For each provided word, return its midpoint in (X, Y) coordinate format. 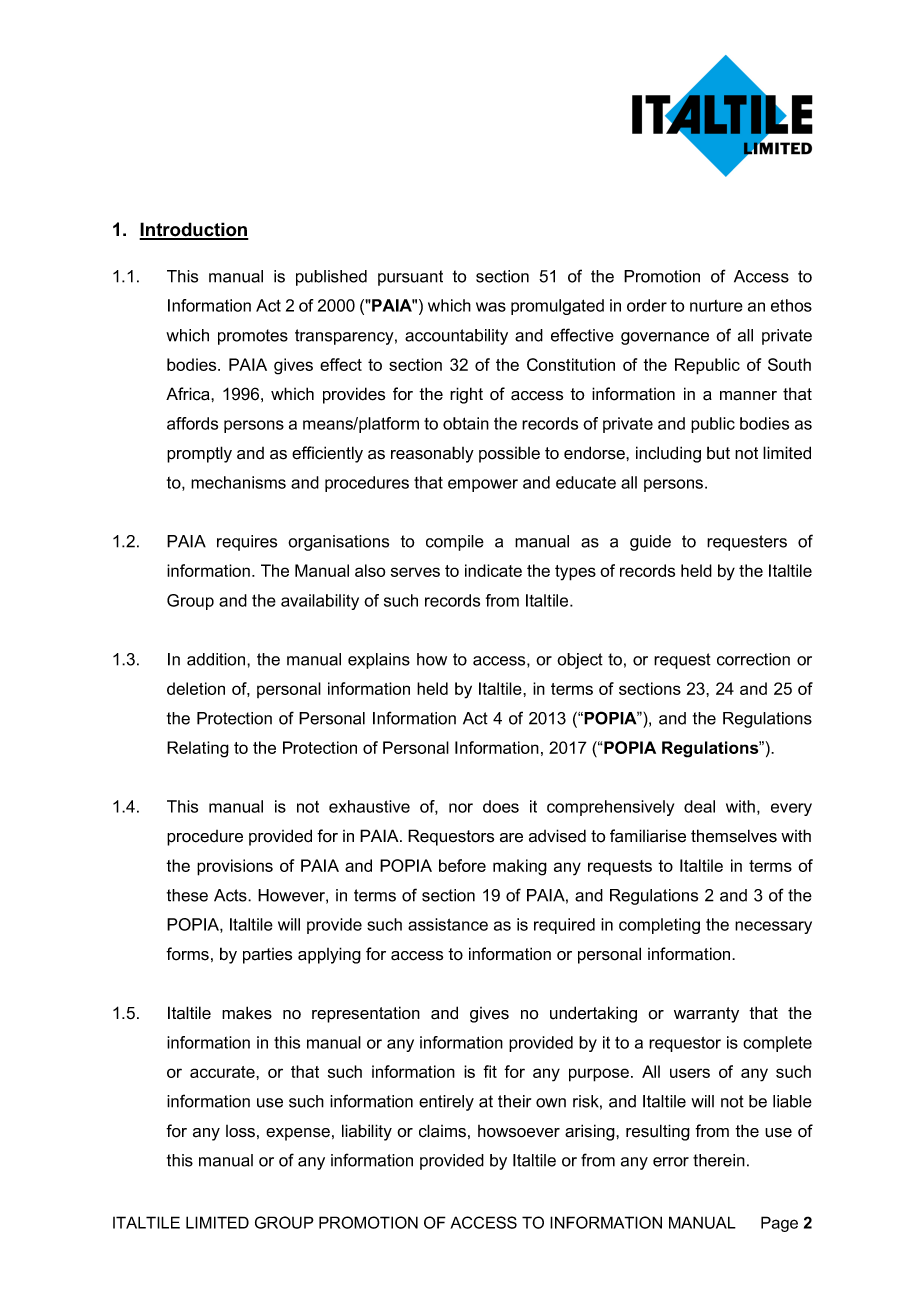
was (491, 307)
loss (240, 1131)
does (501, 806)
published (331, 278)
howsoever (519, 1131)
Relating (198, 749)
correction (753, 659)
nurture (716, 306)
